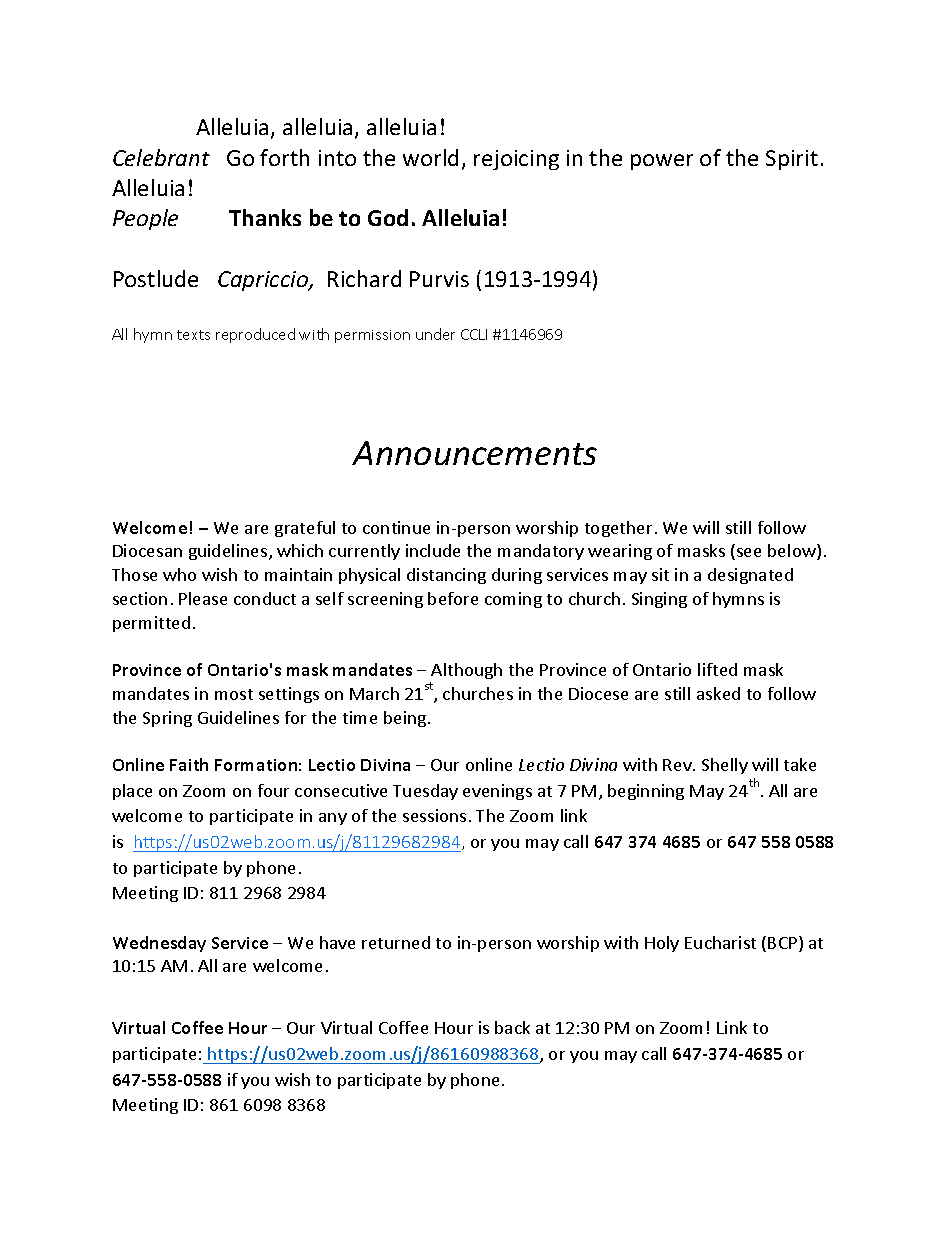 The height and width of the screenshot is (1233, 952). Describe the element at coordinates (474, 453) in the screenshot. I see `Announcements` at that location.
